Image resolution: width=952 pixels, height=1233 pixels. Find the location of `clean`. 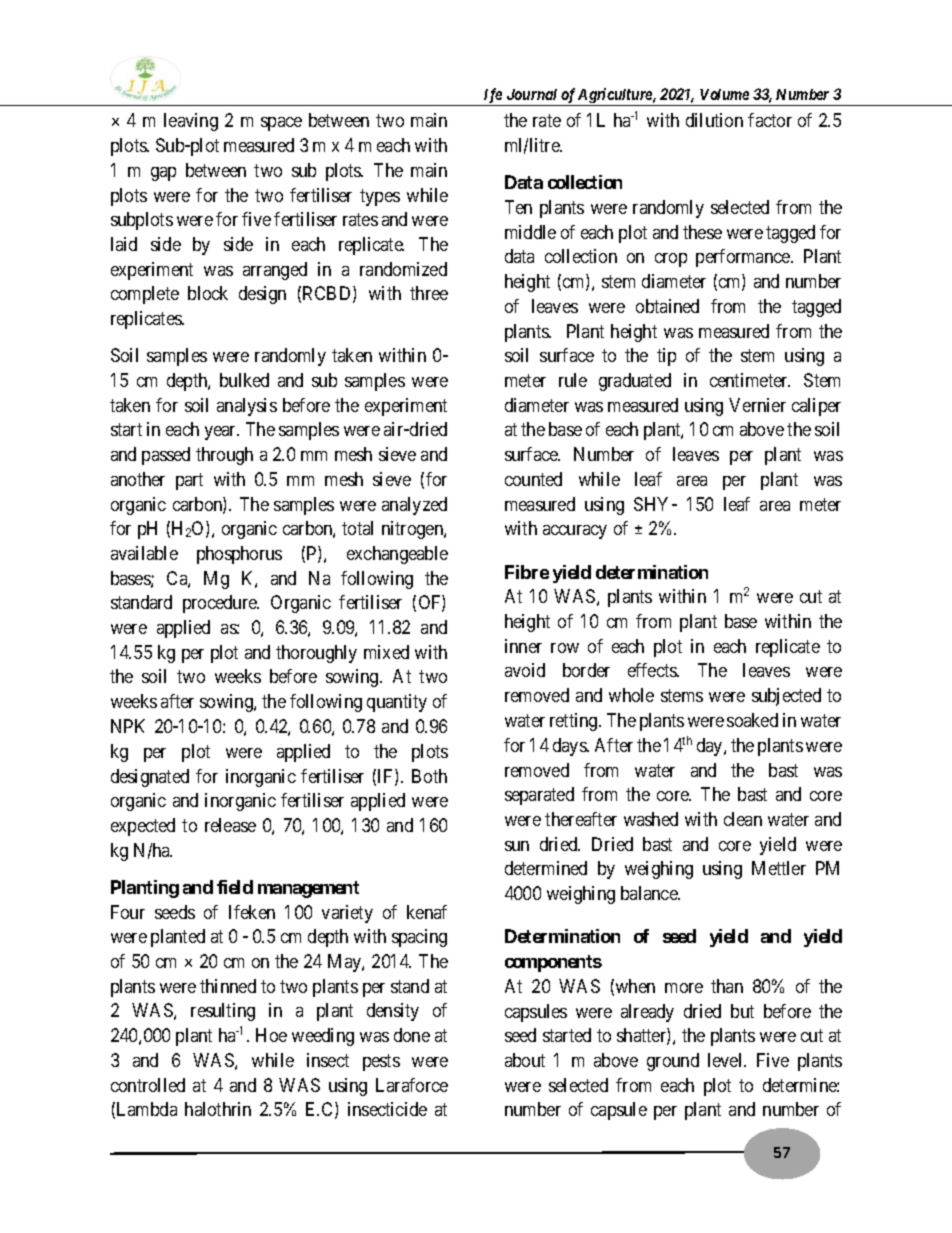

clean is located at coordinates (743, 819).
